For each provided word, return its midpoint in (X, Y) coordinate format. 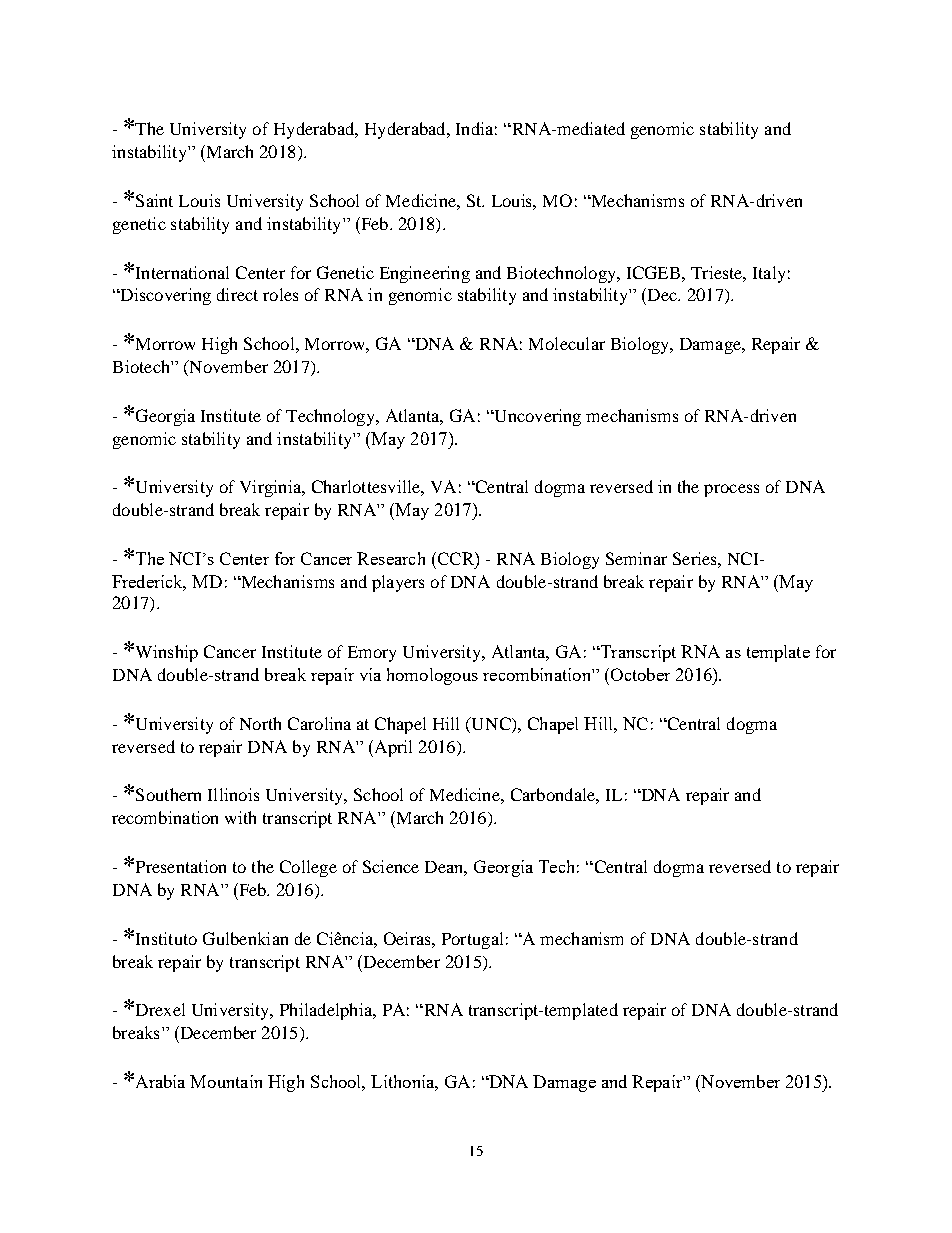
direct (237, 294)
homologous (432, 676)
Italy (769, 274)
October (639, 674)
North (260, 723)
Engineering (425, 274)
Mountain (226, 1081)
